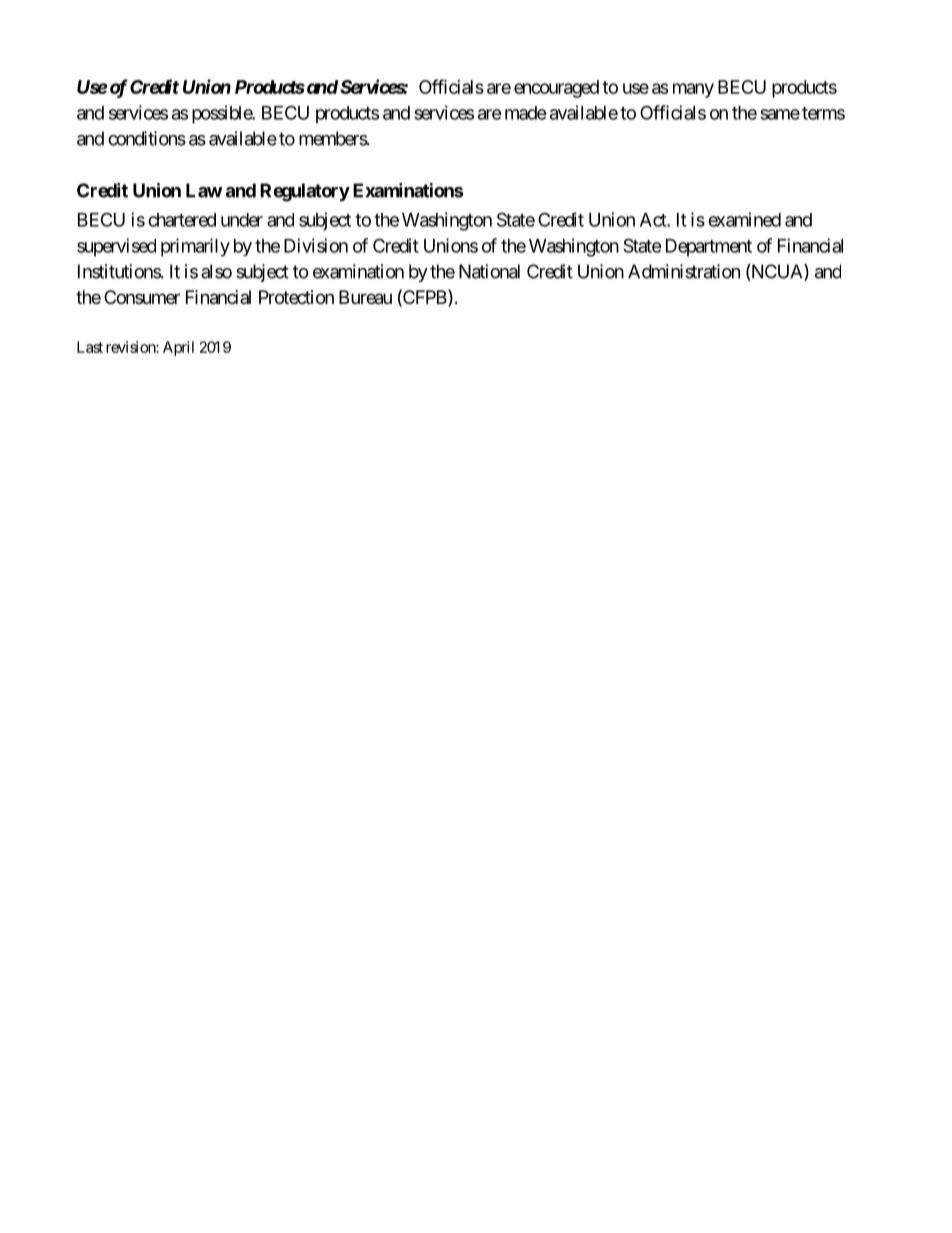 This page has height=1233, width=952. I want to click on examined, so click(744, 219).
